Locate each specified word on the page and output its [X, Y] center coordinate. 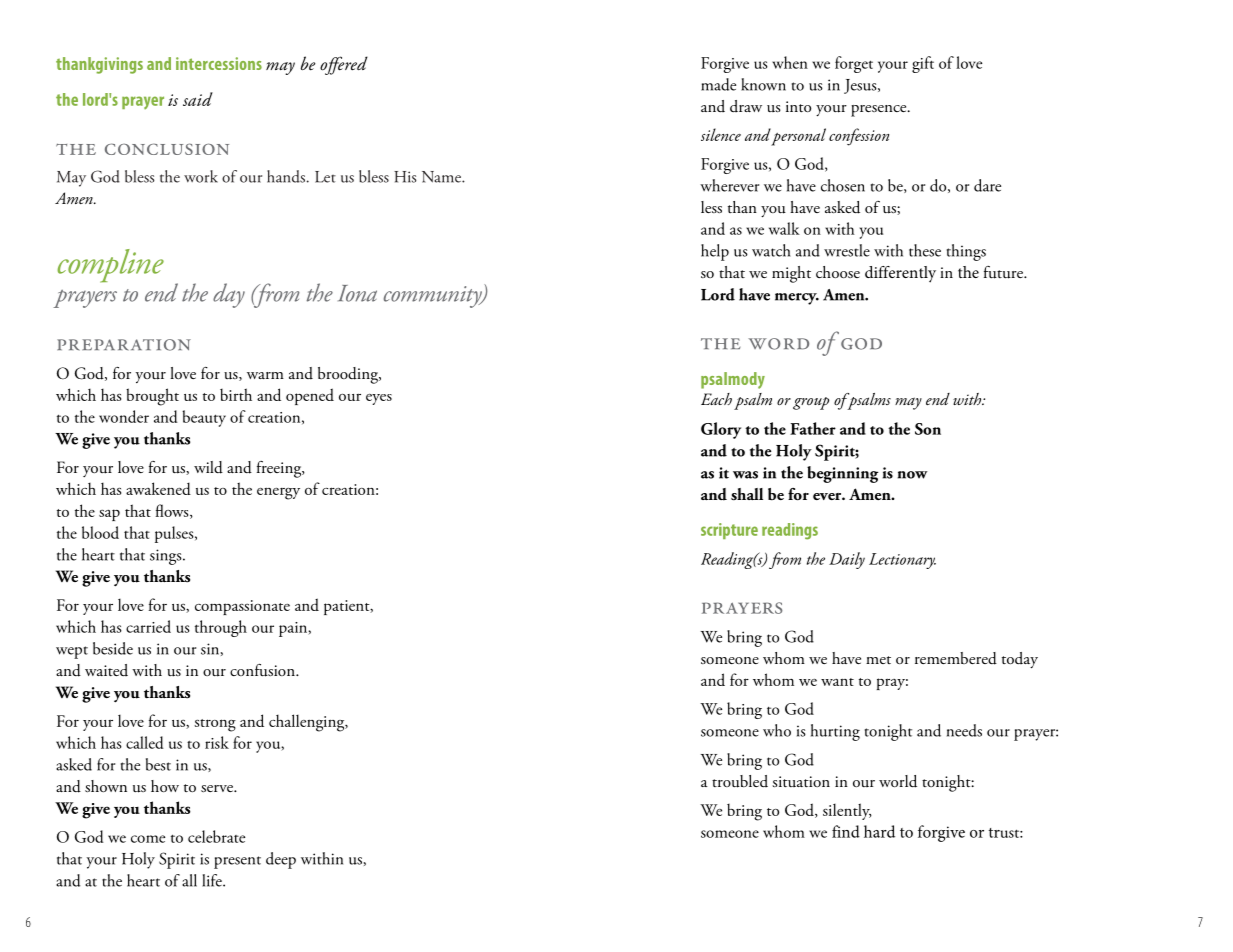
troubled [740, 781]
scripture [729, 531]
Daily [847, 560]
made [718, 84]
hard [879, 831]
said [198, 99]
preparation [124, 345]
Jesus [861, 86]
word [778, 344]
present [237, 862]
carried [148, 626]
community [434, 297]
